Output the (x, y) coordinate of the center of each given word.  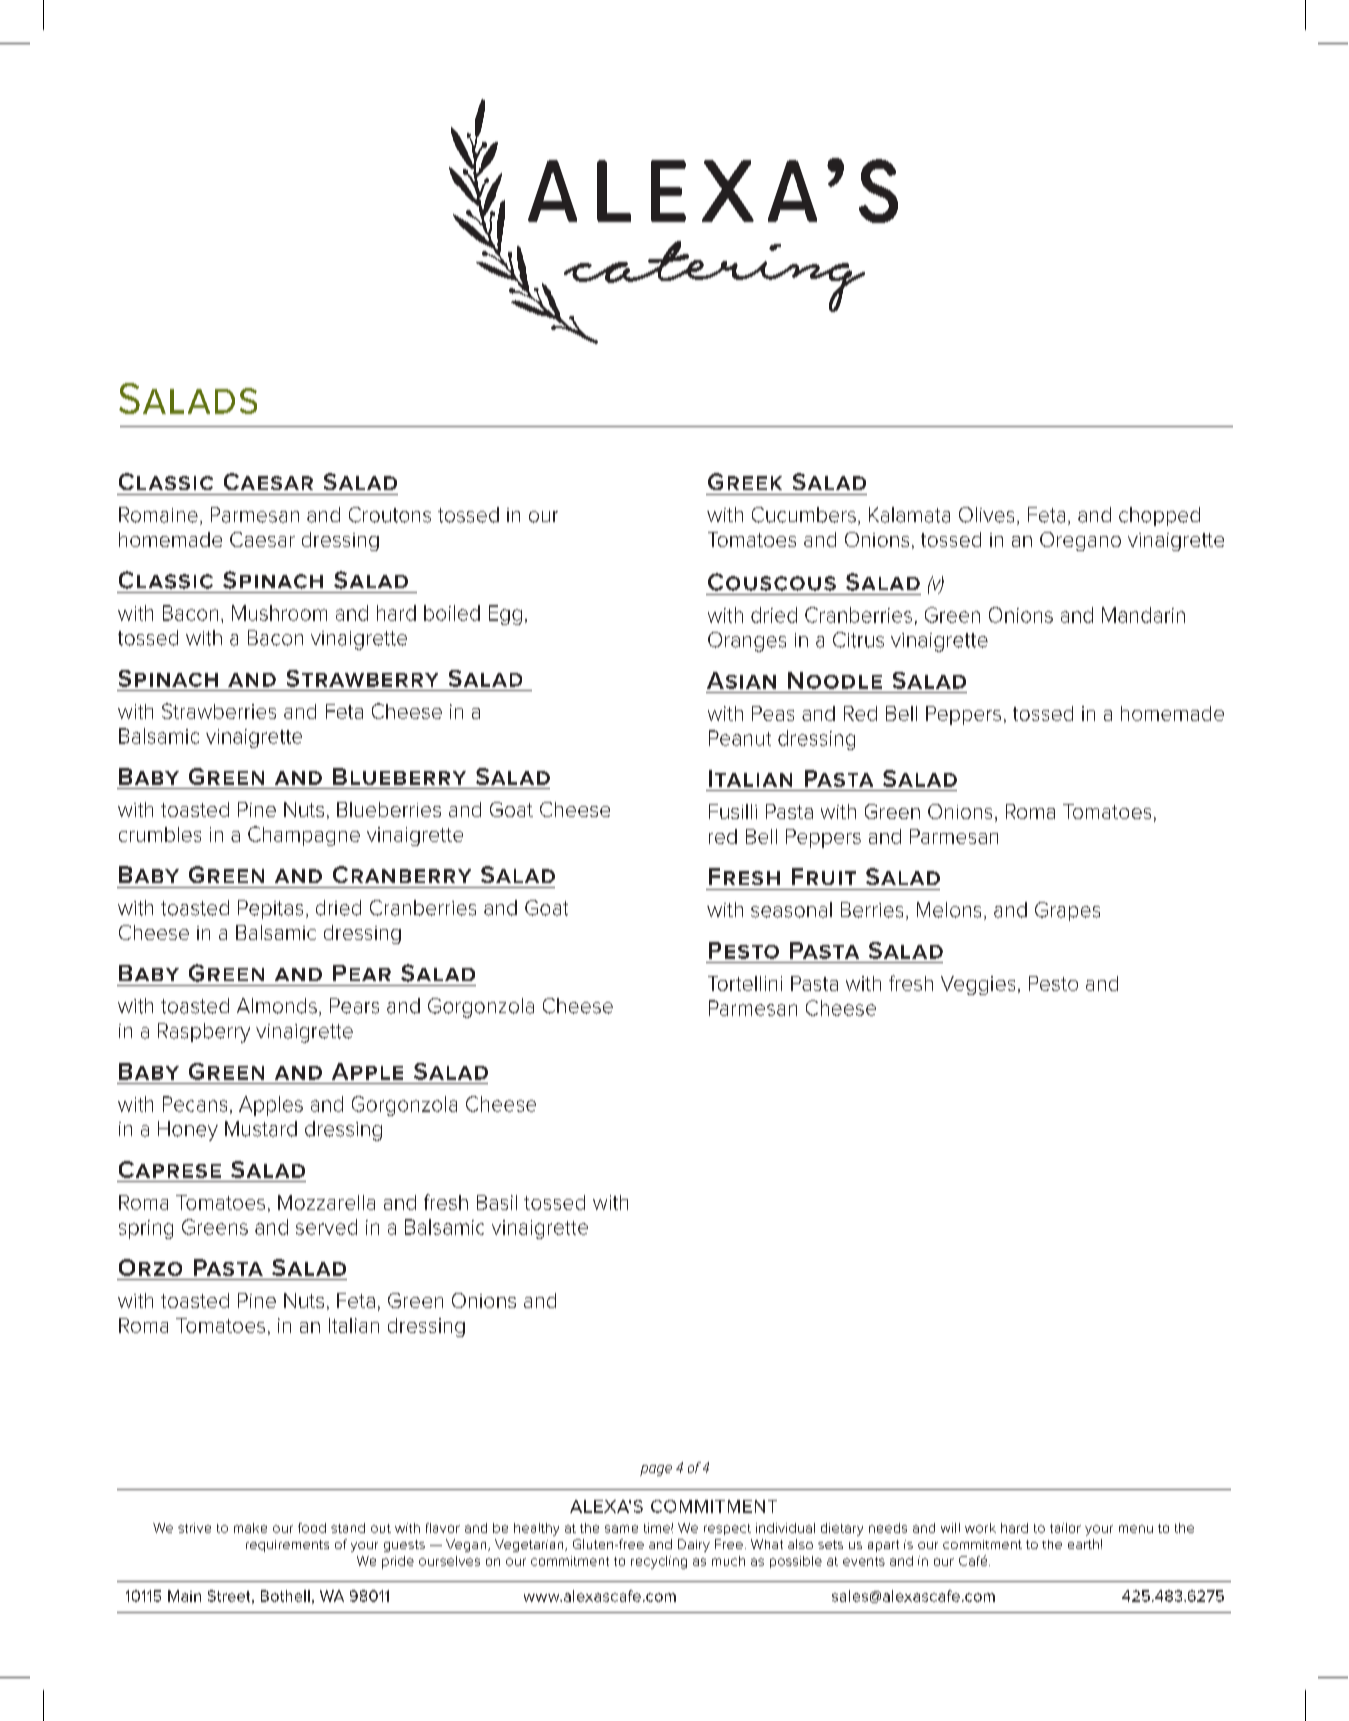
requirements (287, 1546)
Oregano (1080, 541)
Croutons (390, 515)
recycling (659, 1562)
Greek (745, 481)
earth (1083, 1544)
